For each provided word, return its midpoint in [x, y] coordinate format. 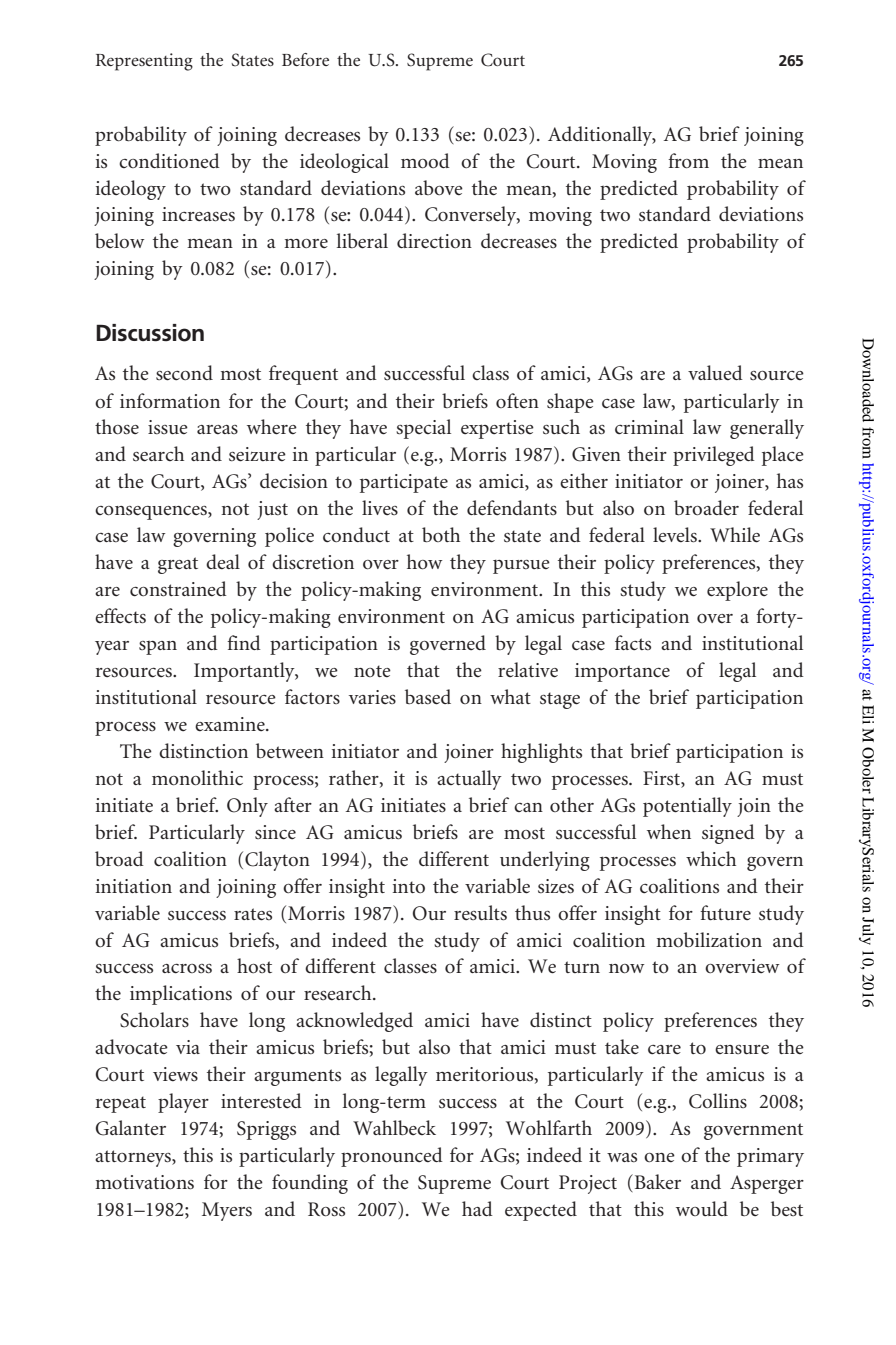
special [423, 429]
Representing [144, 62]
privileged [714, 456]
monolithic [197, 778]
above [439, 187]
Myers [227, 1211]
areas [217, 429]
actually [469, 780]
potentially [687, 807]
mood [425, 161]
